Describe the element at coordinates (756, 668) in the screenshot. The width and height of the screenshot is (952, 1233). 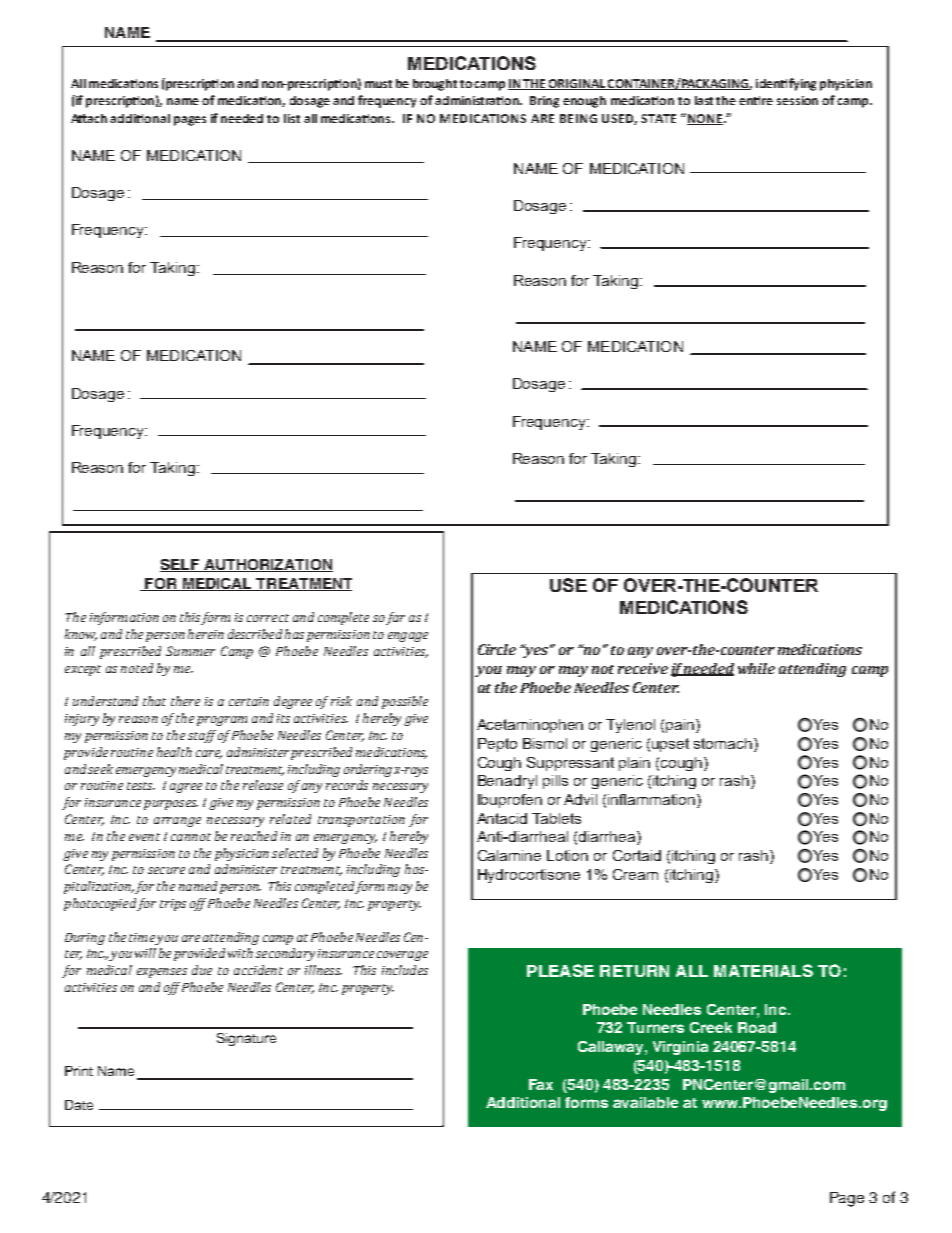
I see `while` at that location.
